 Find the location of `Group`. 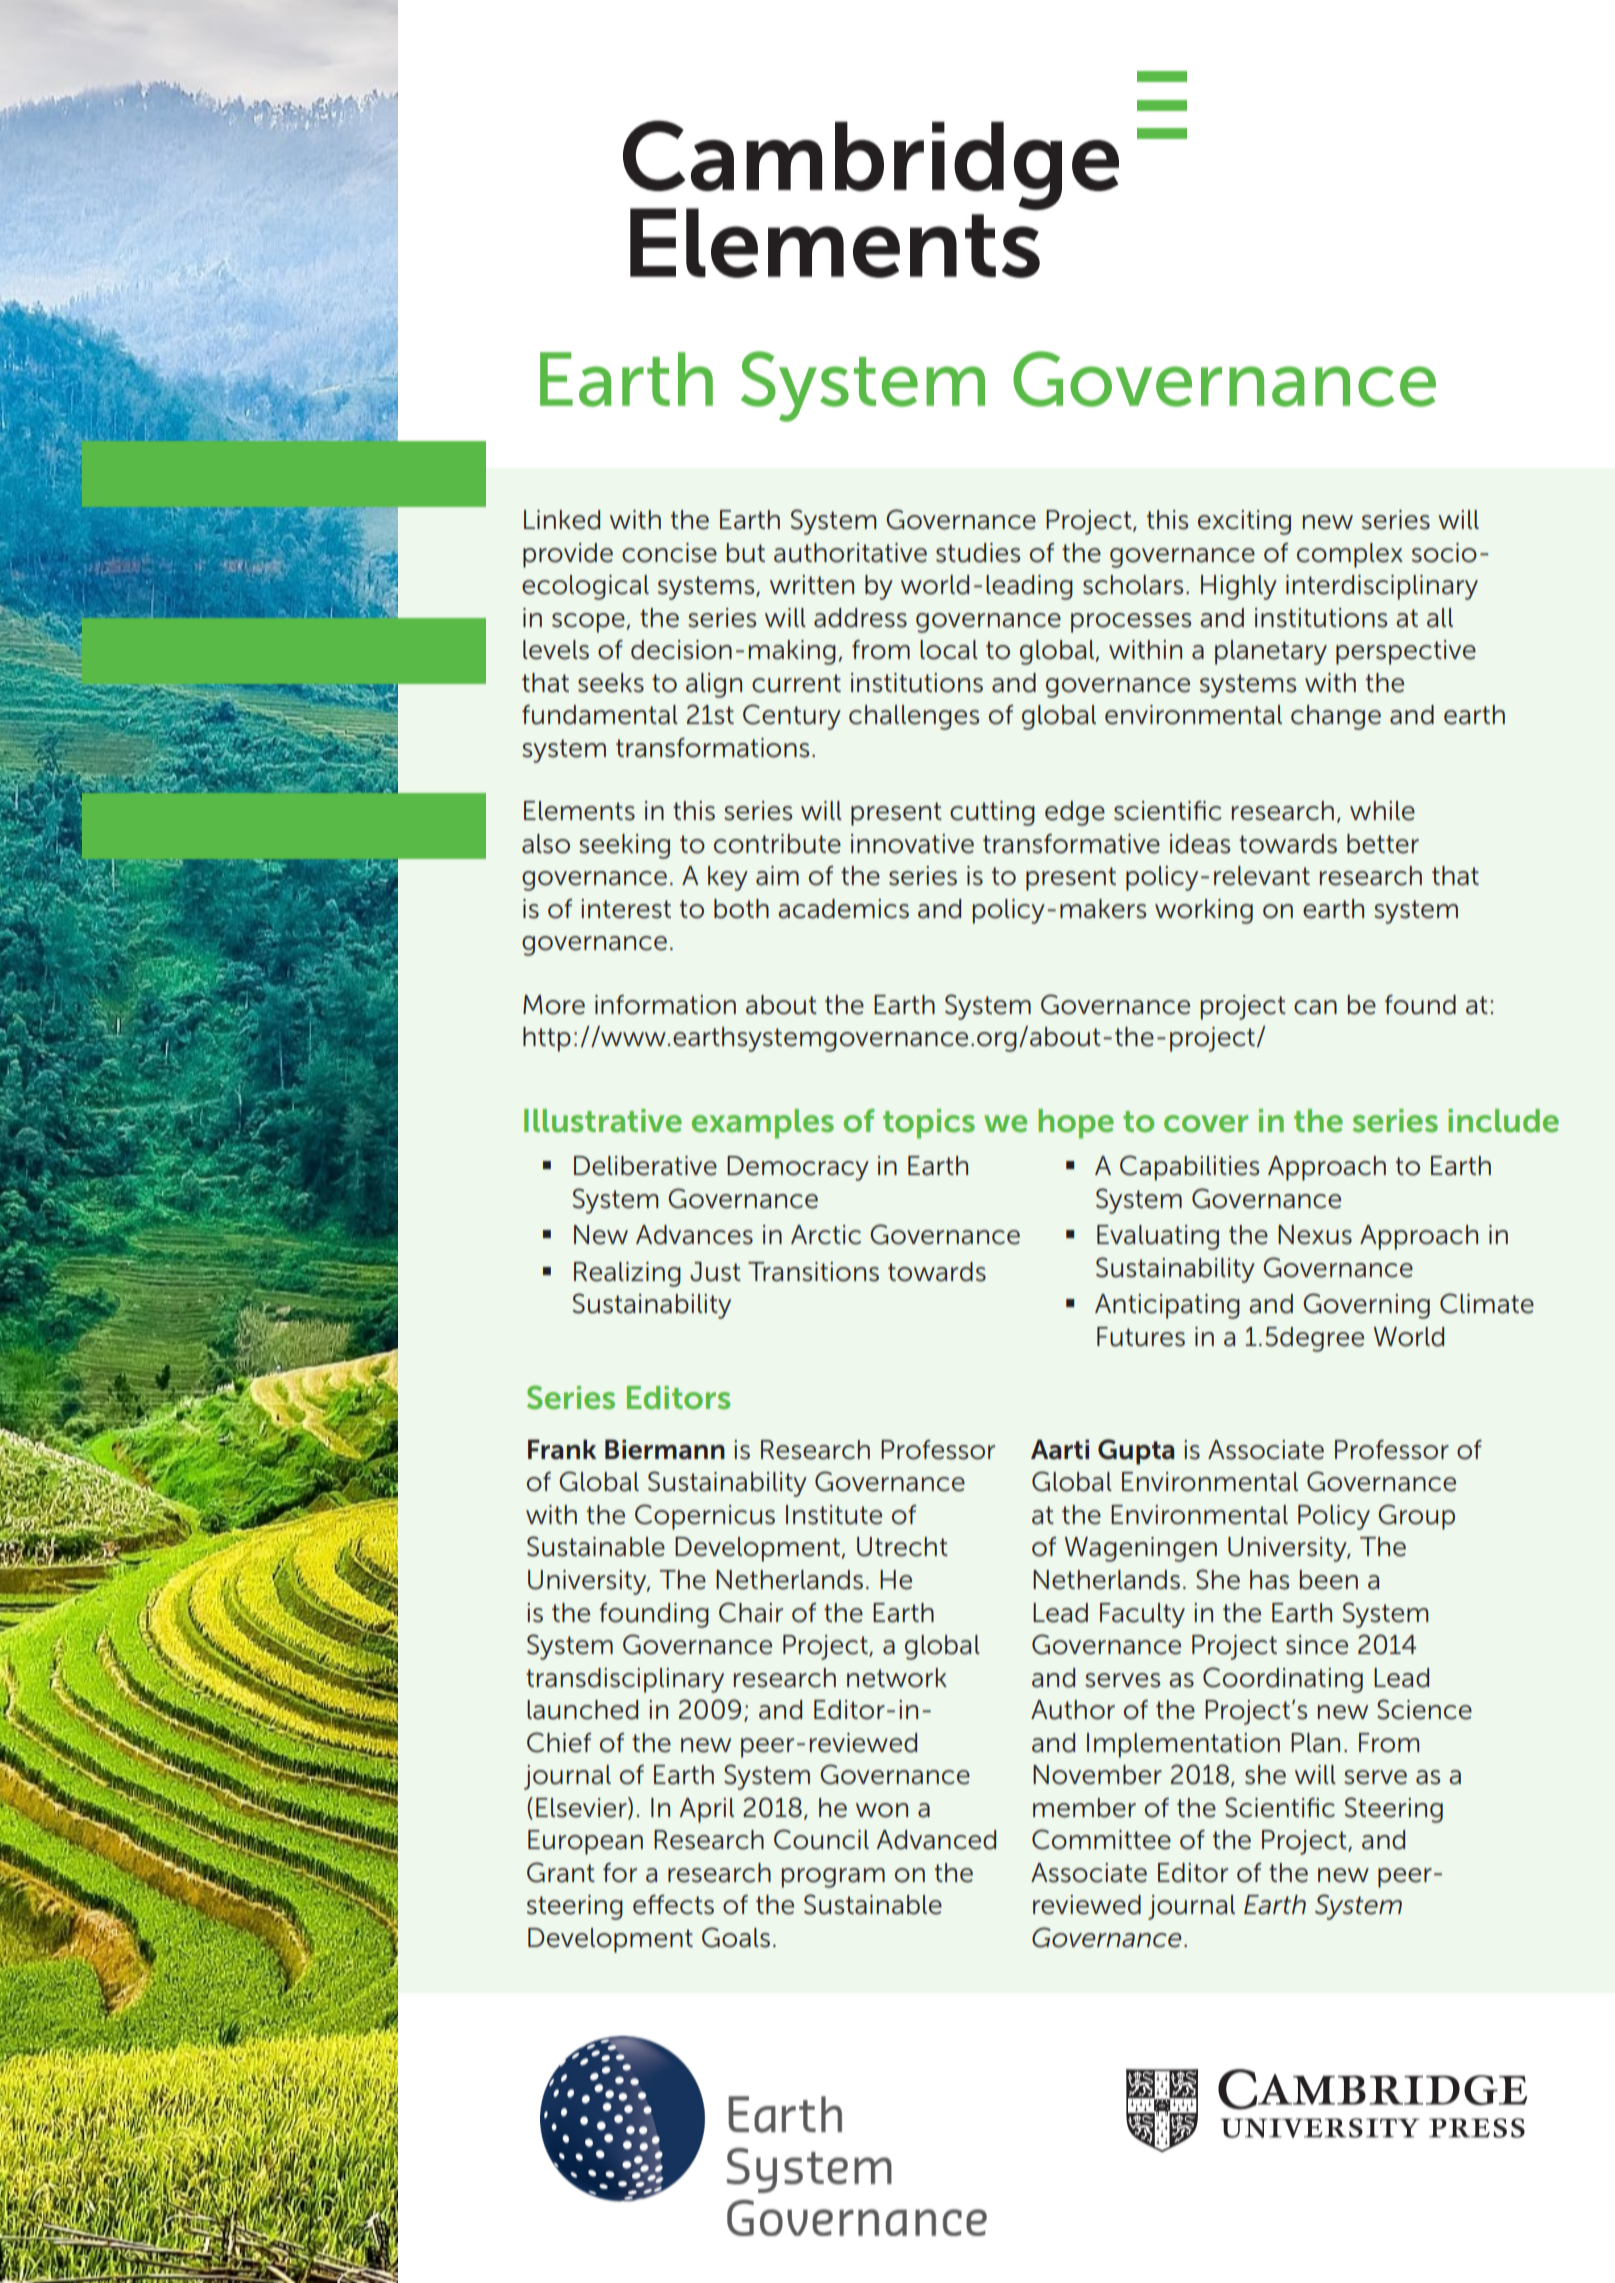

Group is located at coordinates (1416, 1517).
